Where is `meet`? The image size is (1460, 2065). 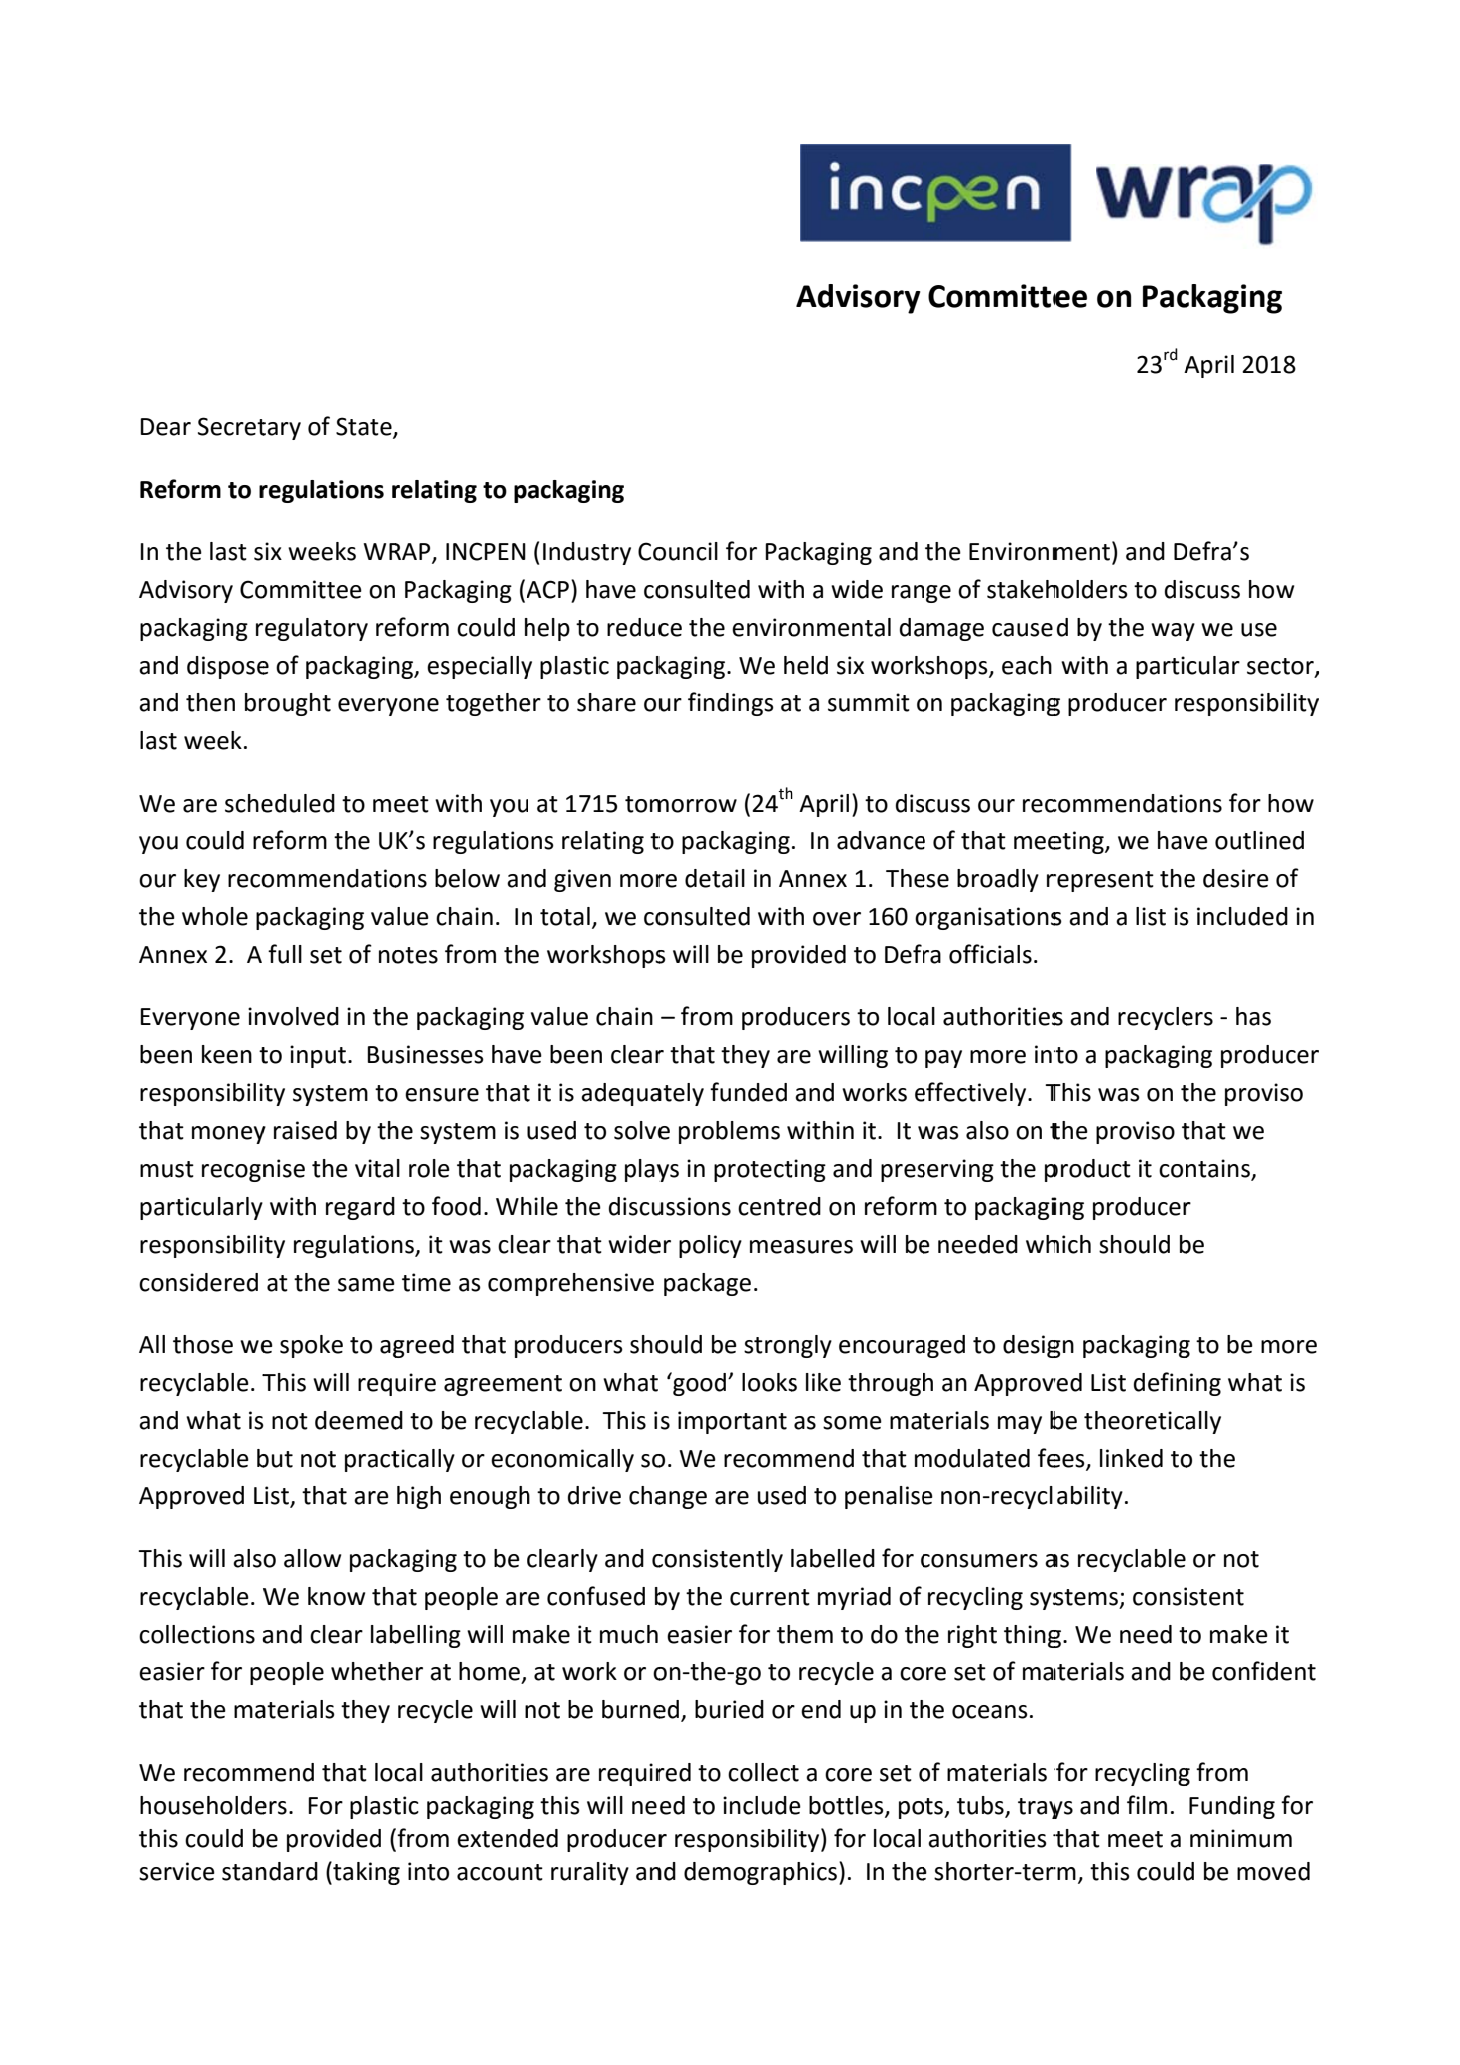
meet is located at coordinates (1135, 1839).
